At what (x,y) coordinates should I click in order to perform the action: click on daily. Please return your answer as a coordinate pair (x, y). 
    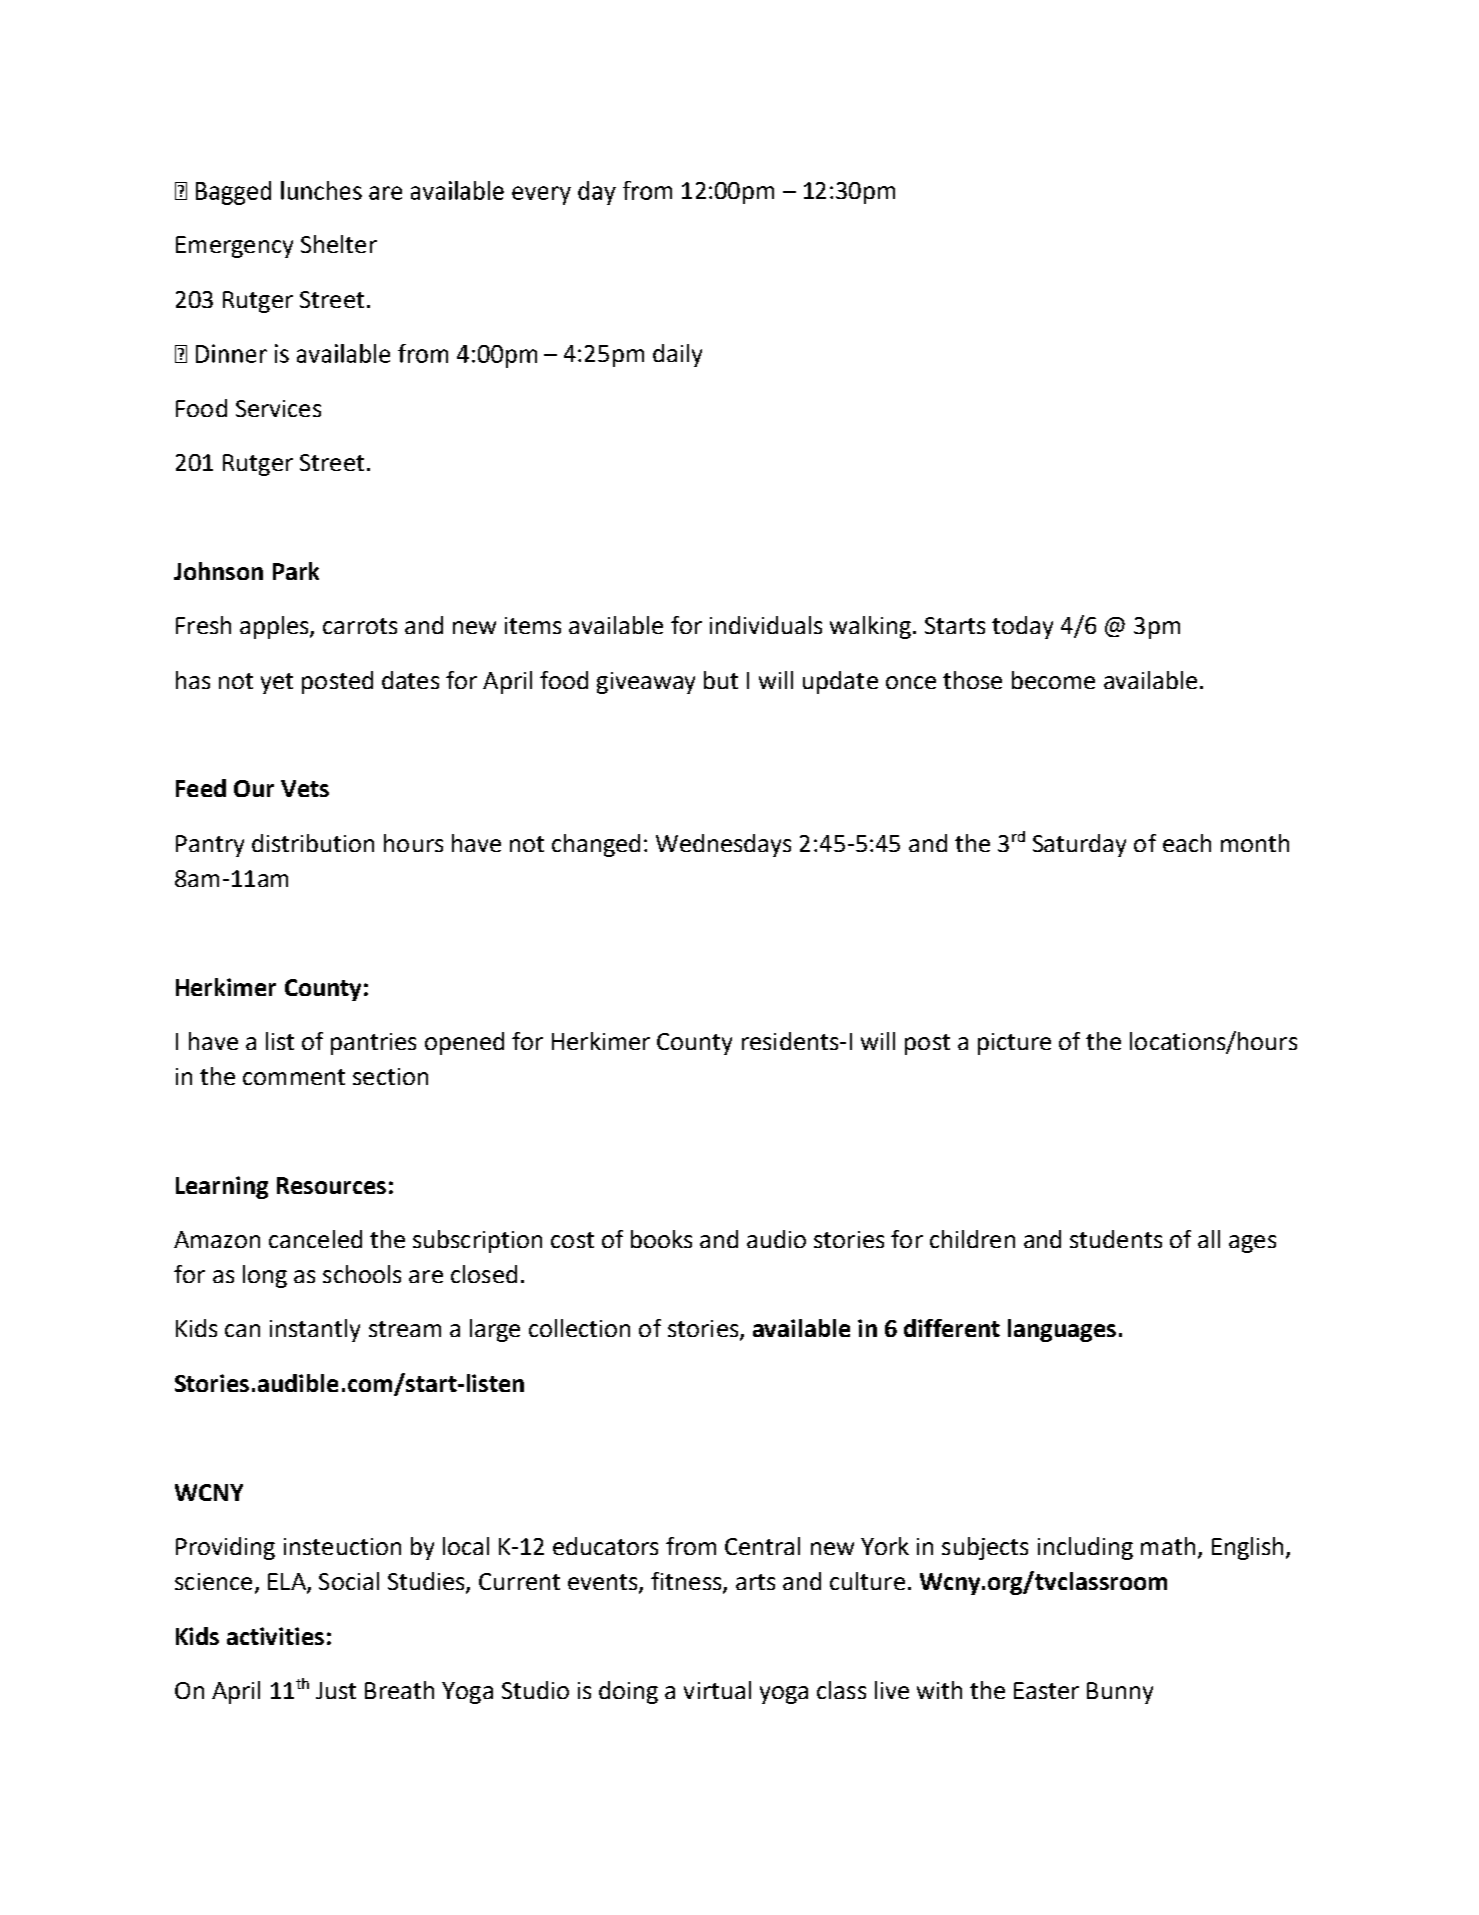
    Looking at the image, I should click on (677, 355).
